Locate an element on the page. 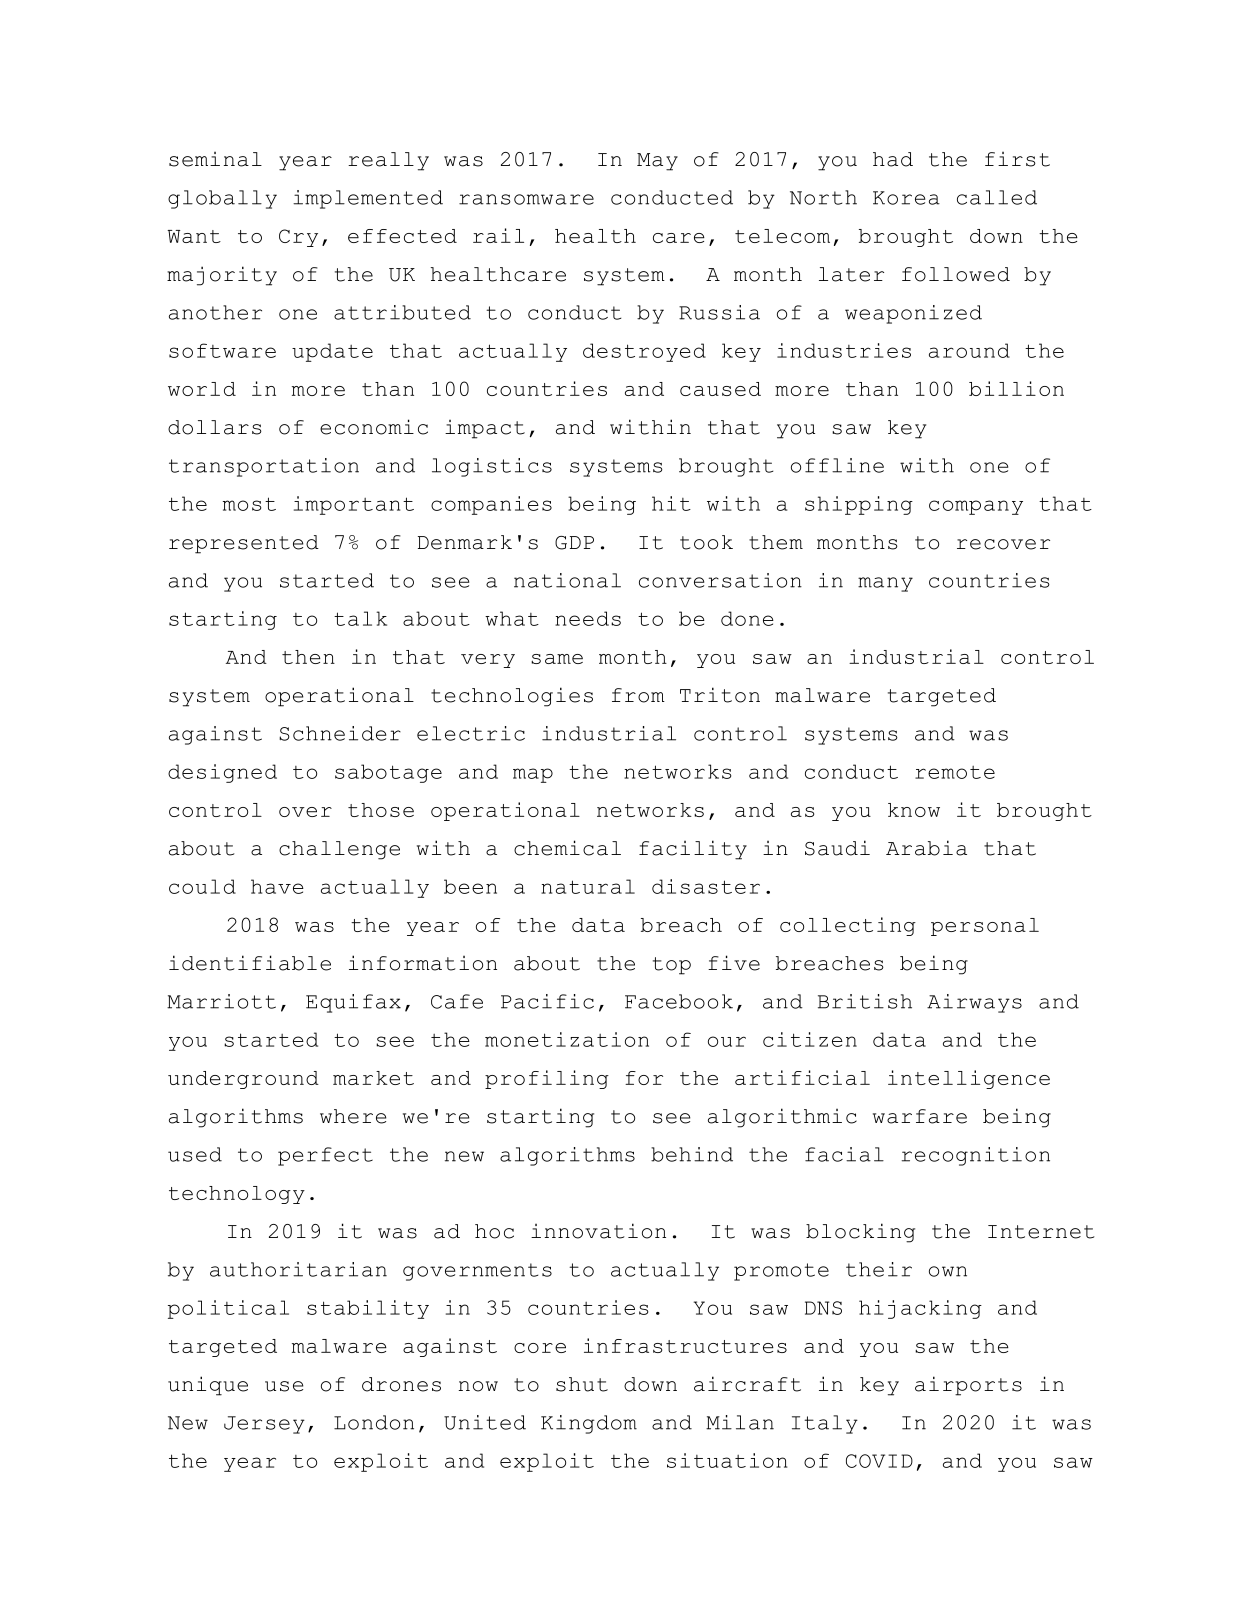 Image resolution: width=1253 pixels, height=1622 pixels. Cry is located at coordinates (298, 238).
